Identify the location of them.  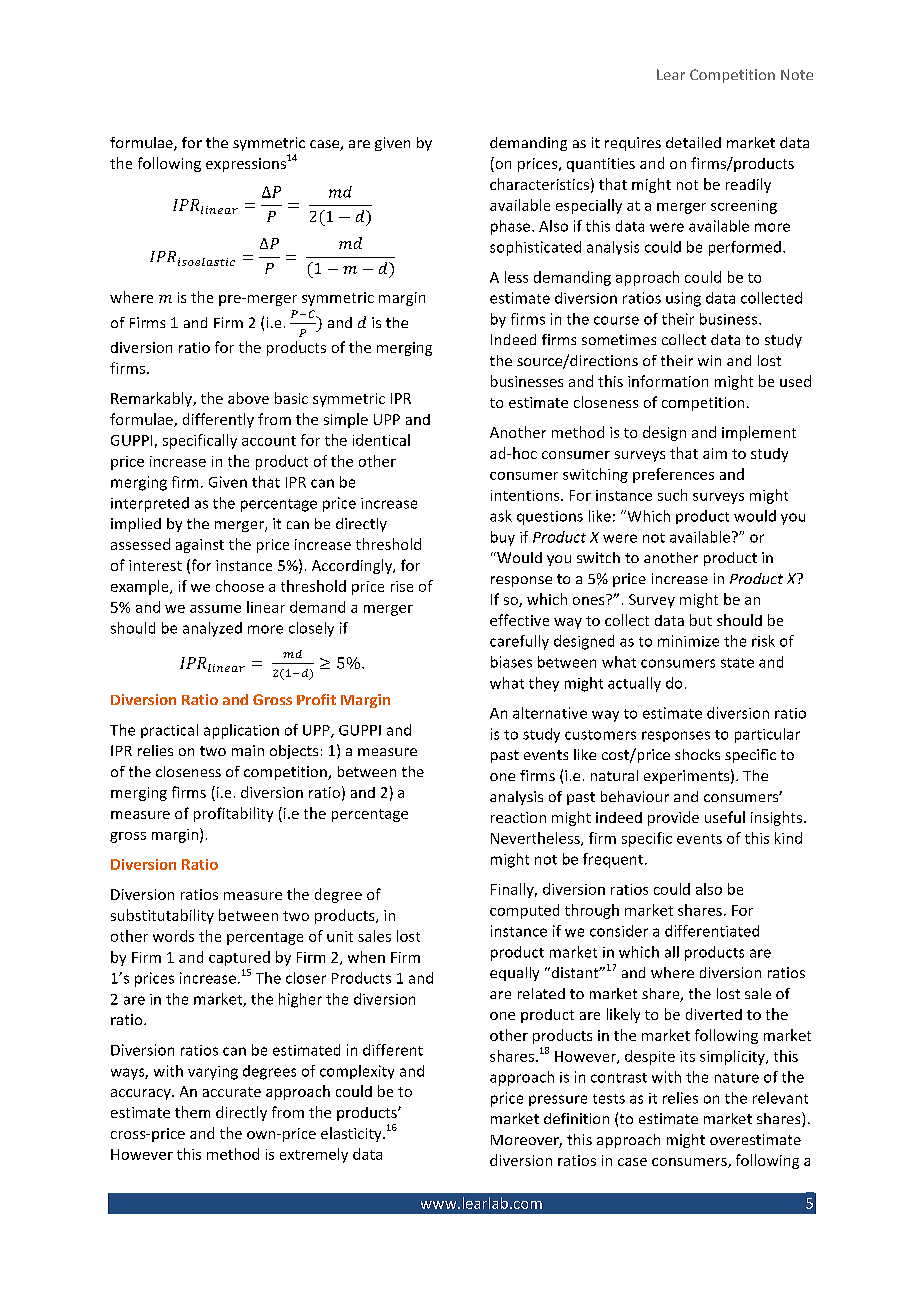
(192, 1112).
